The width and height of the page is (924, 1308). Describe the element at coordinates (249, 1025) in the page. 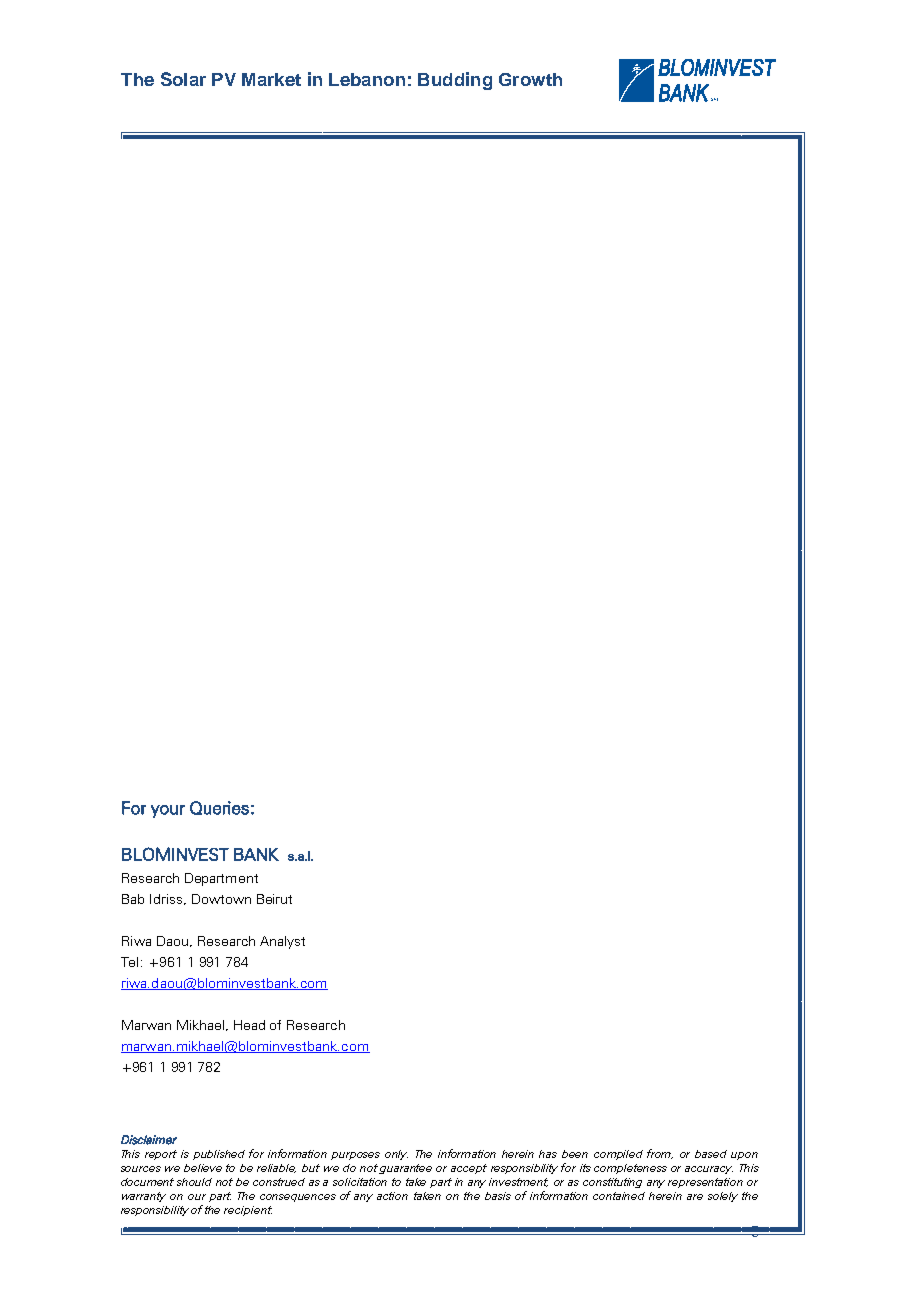

I see `Head` at that location.
